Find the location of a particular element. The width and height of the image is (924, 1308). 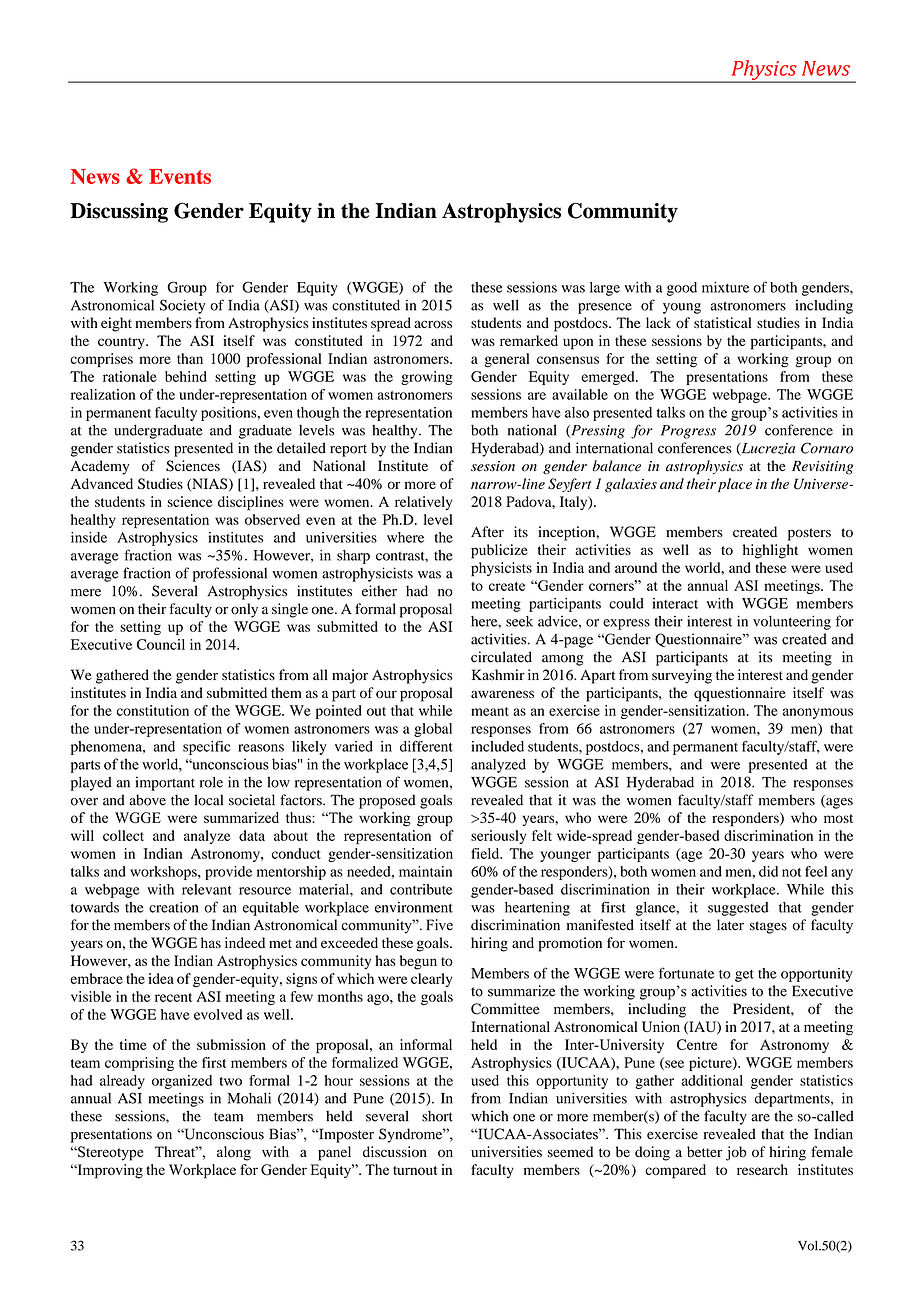

surveying is located at coordinates (682, 676).
